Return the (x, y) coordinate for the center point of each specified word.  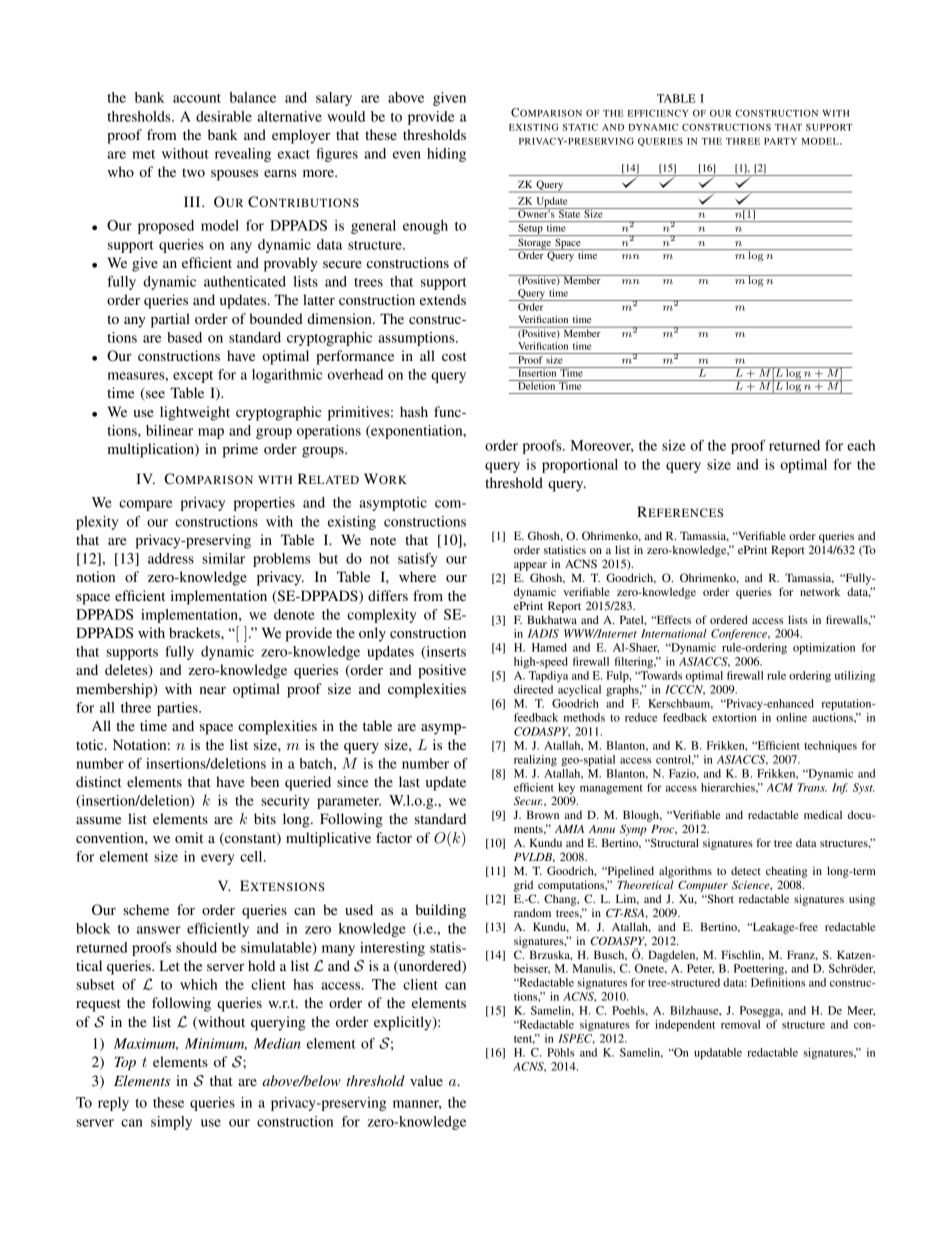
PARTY (780, 141)
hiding (446, 155)
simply (171, 1123)
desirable (224, 116)
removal (740, 1024)
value (426, 1080)
